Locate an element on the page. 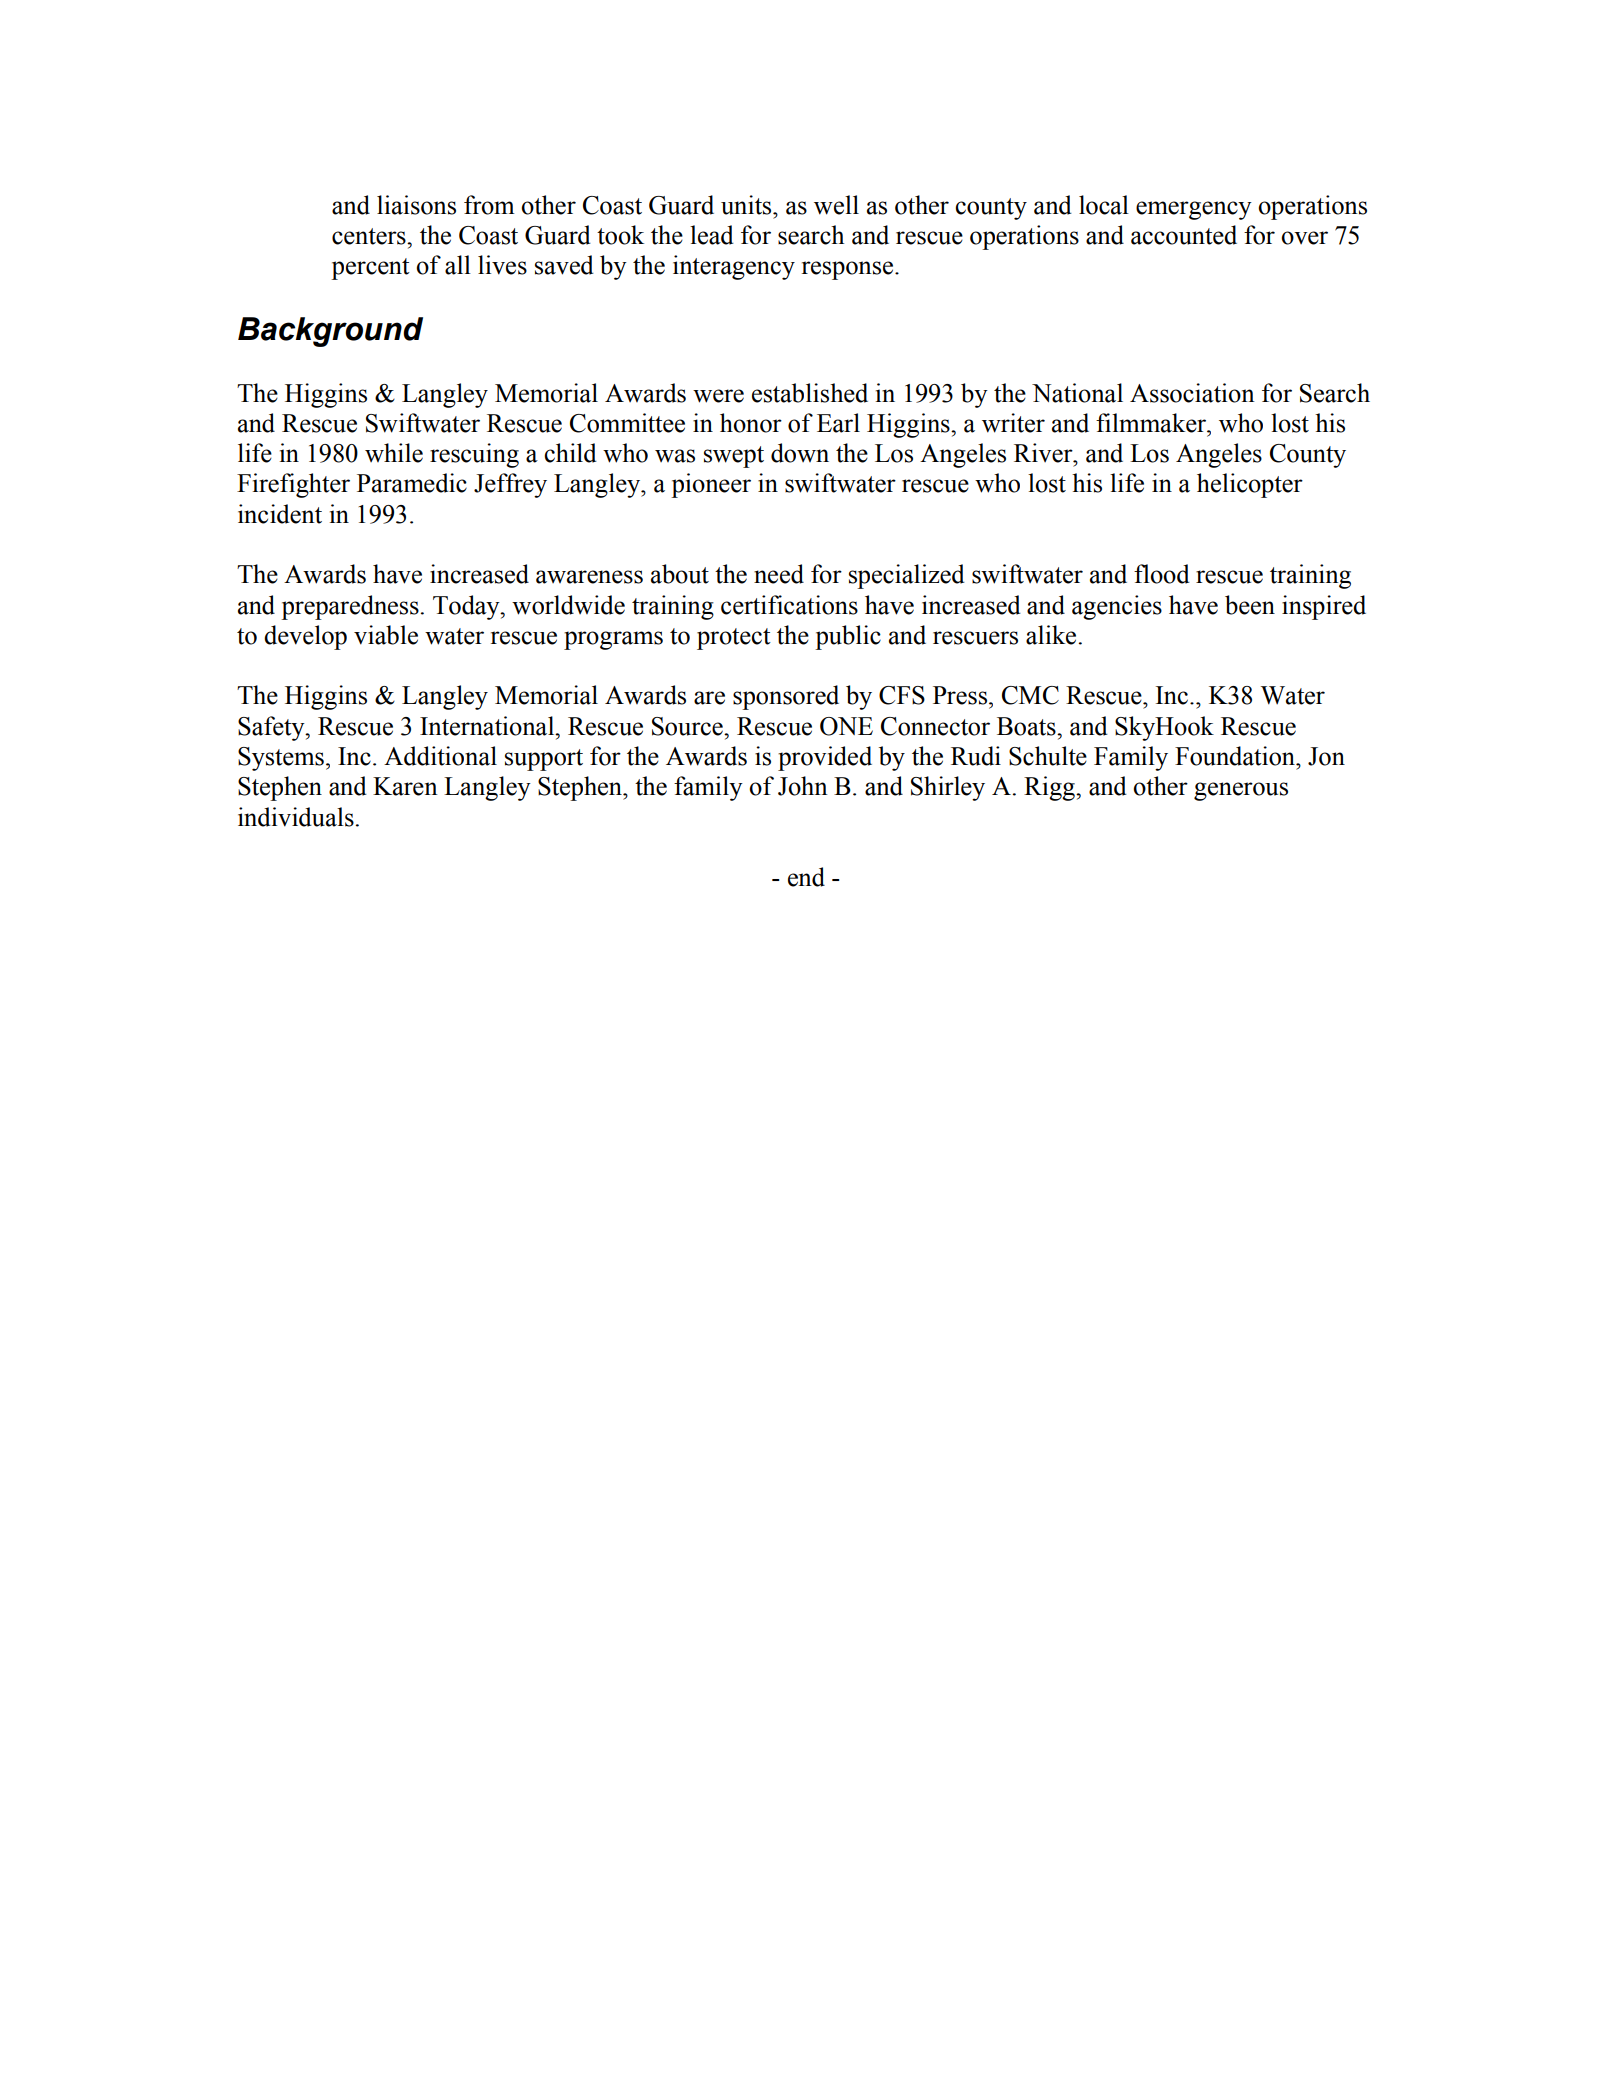  well is located at coordinates (836, 205).
